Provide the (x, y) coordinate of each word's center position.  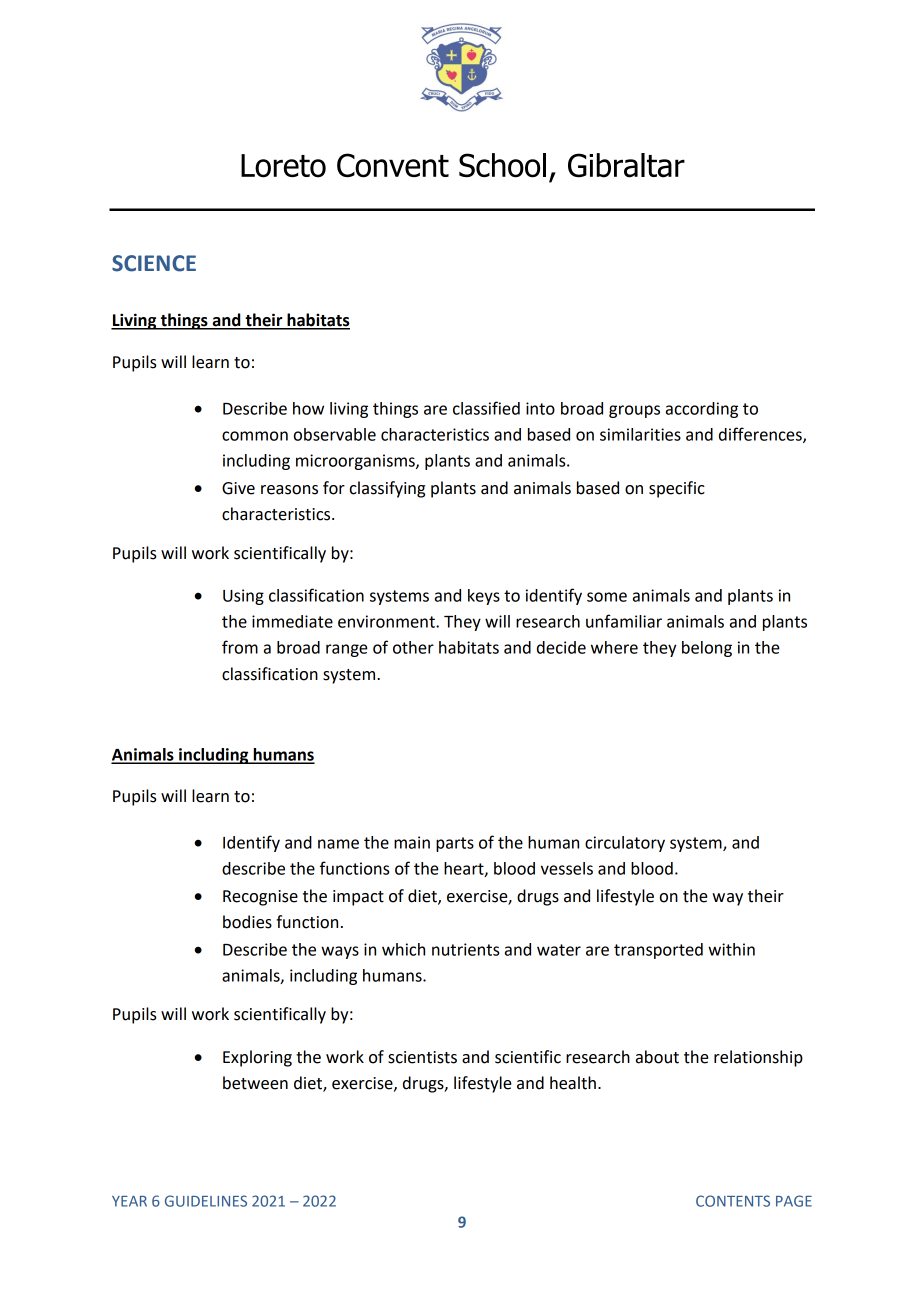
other (413, 647)
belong (707, 649)
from (240, 647)
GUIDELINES (206, 1201)
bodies (247, 922)
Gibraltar (626, 165)
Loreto (283, 166)
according (702, 410)
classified (486, 408)
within (731, 949)
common (255, 436)
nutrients (465, 949)
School (502, 165)
